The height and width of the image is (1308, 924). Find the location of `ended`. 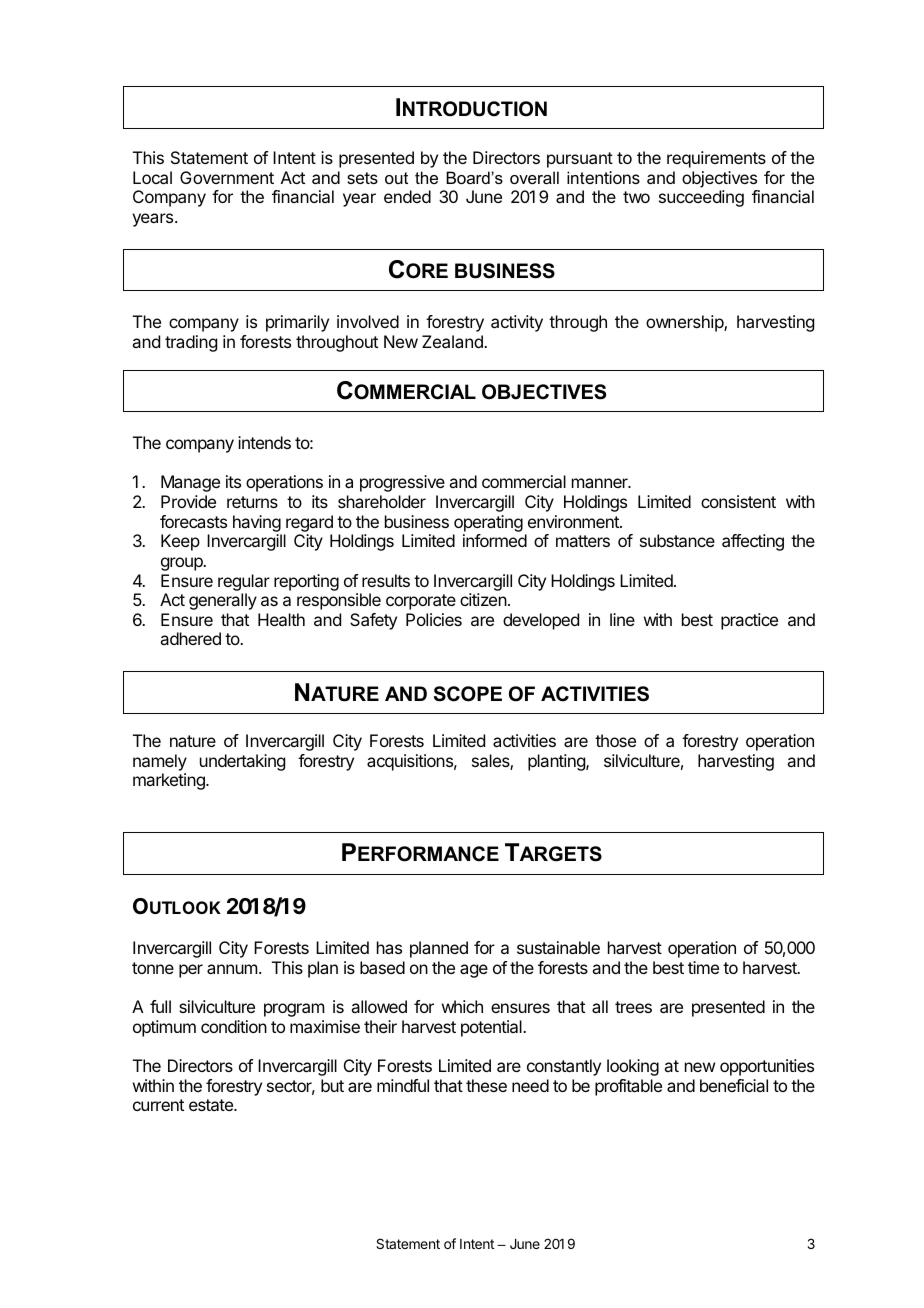

ended is located at coordinates (407, 196).
